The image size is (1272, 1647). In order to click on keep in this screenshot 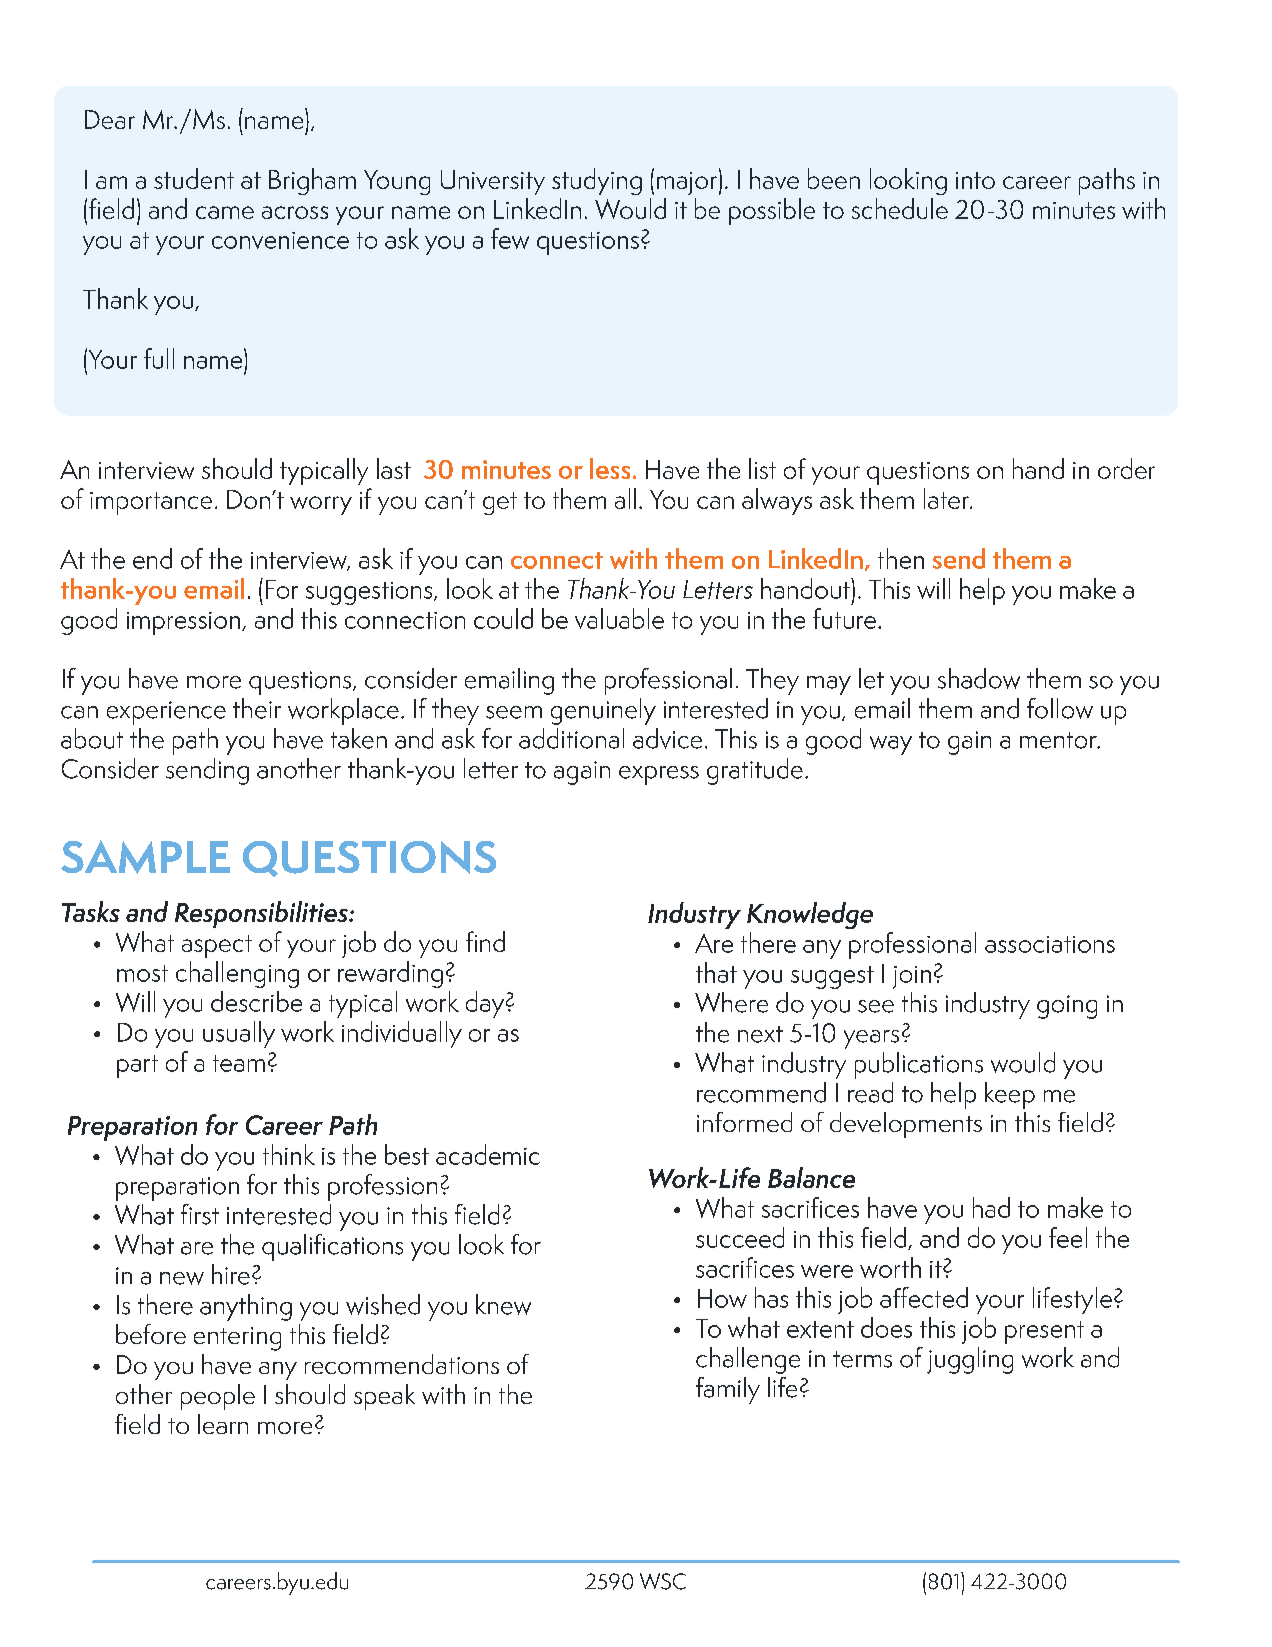, I will do `click(1010, 1095)`.
